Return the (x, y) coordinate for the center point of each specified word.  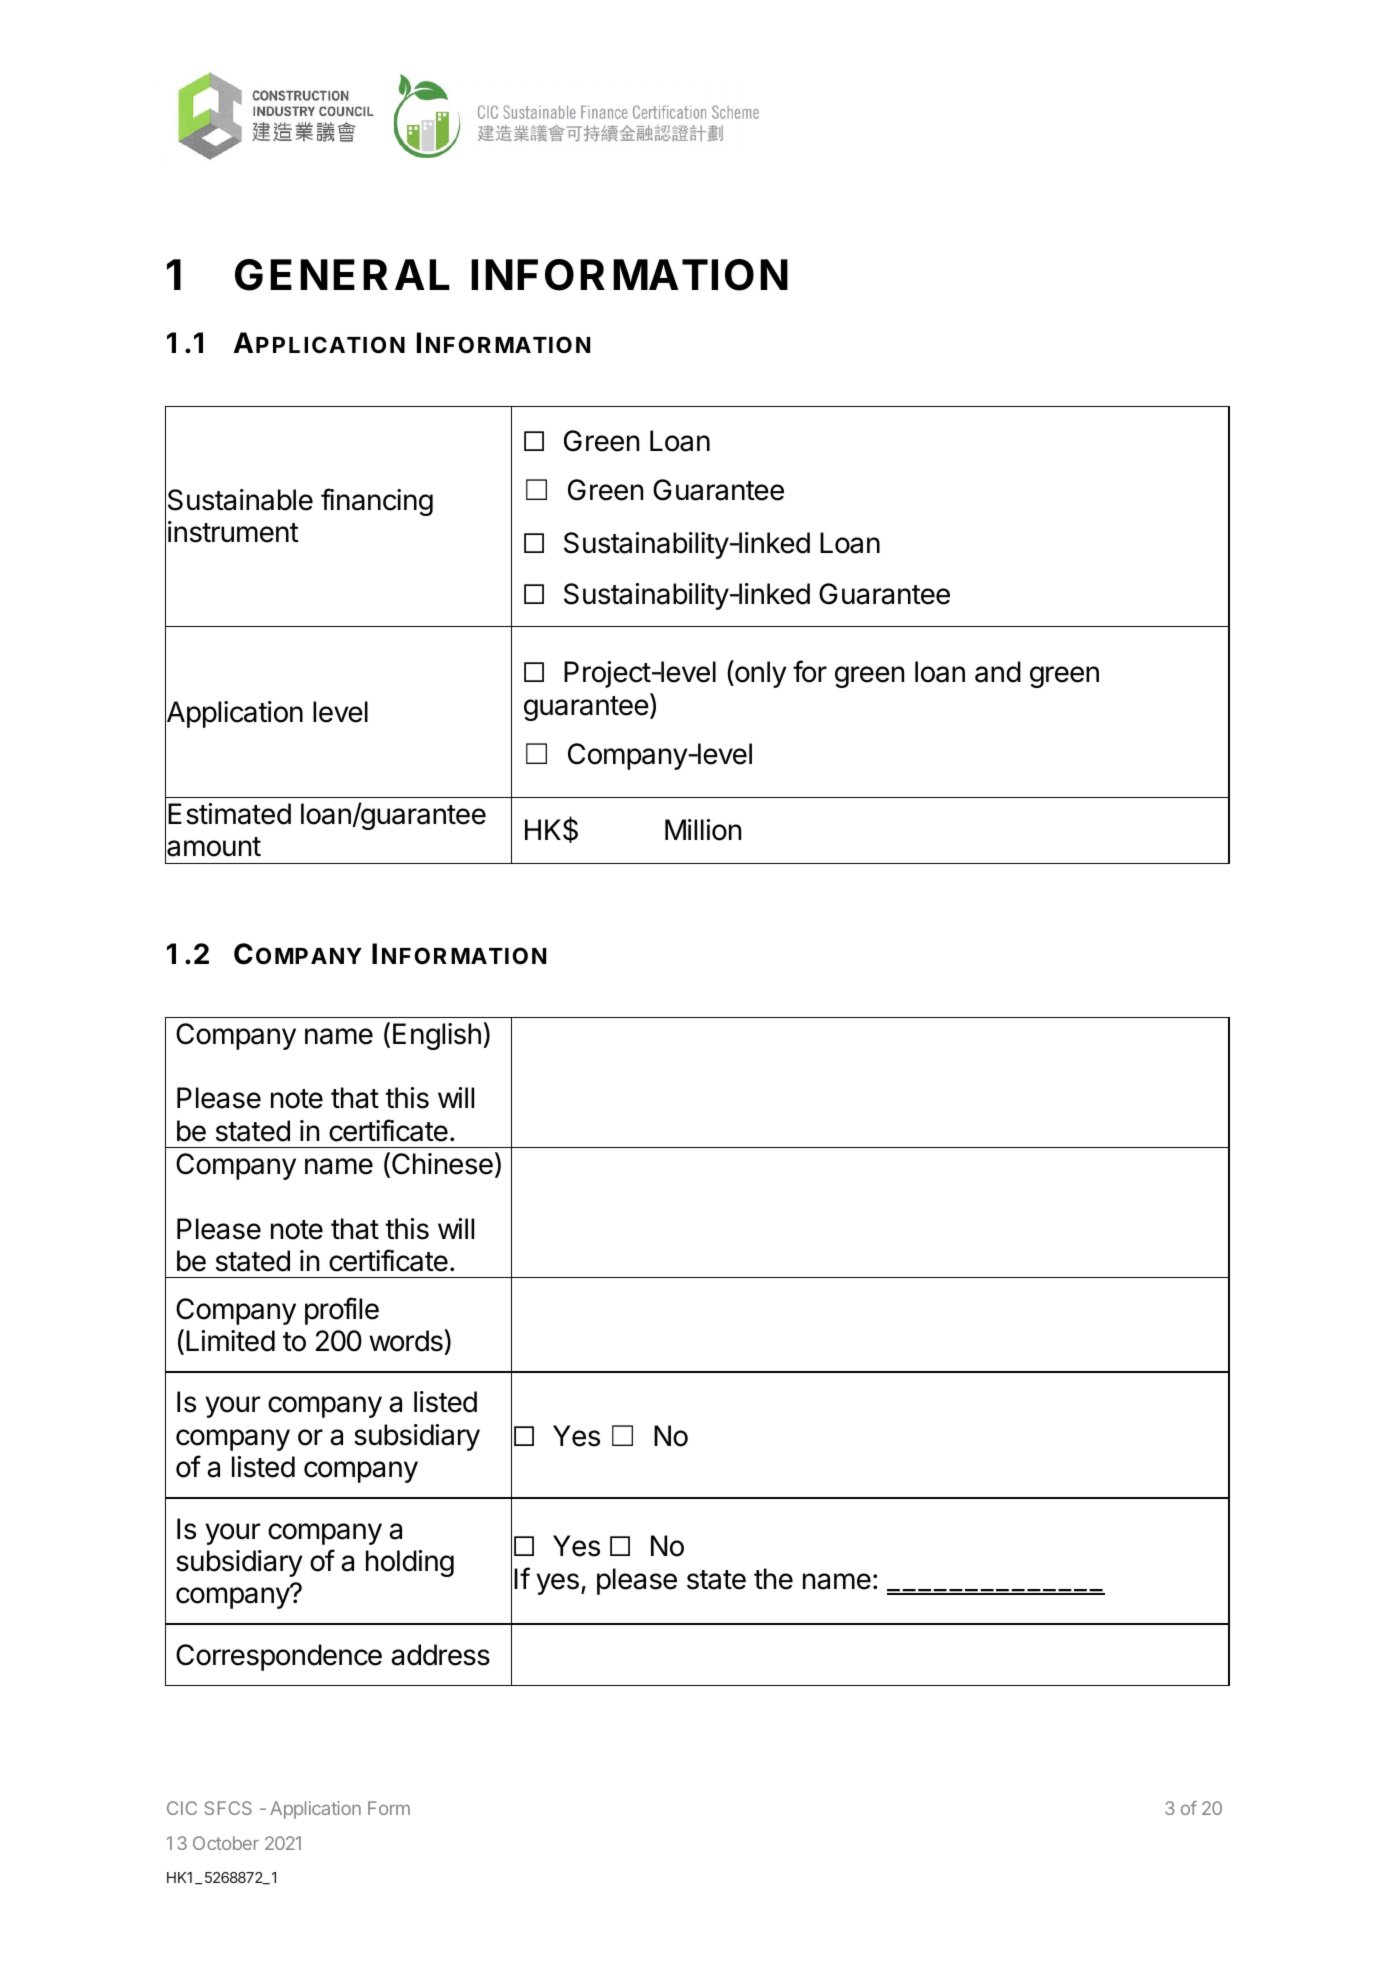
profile (342, 1311)
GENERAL (342, 275)
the (773, 1579)
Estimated (229, 814)
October (226, 1843)
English (437, 1036)
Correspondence (279, 1657)
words (407, 1340)
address (440, 1655)
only (760, 674)
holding (410, 1563)
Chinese (442, 1164)
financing (377, 502)
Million (703, 830)
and (998, 672)
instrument (233, 532)
